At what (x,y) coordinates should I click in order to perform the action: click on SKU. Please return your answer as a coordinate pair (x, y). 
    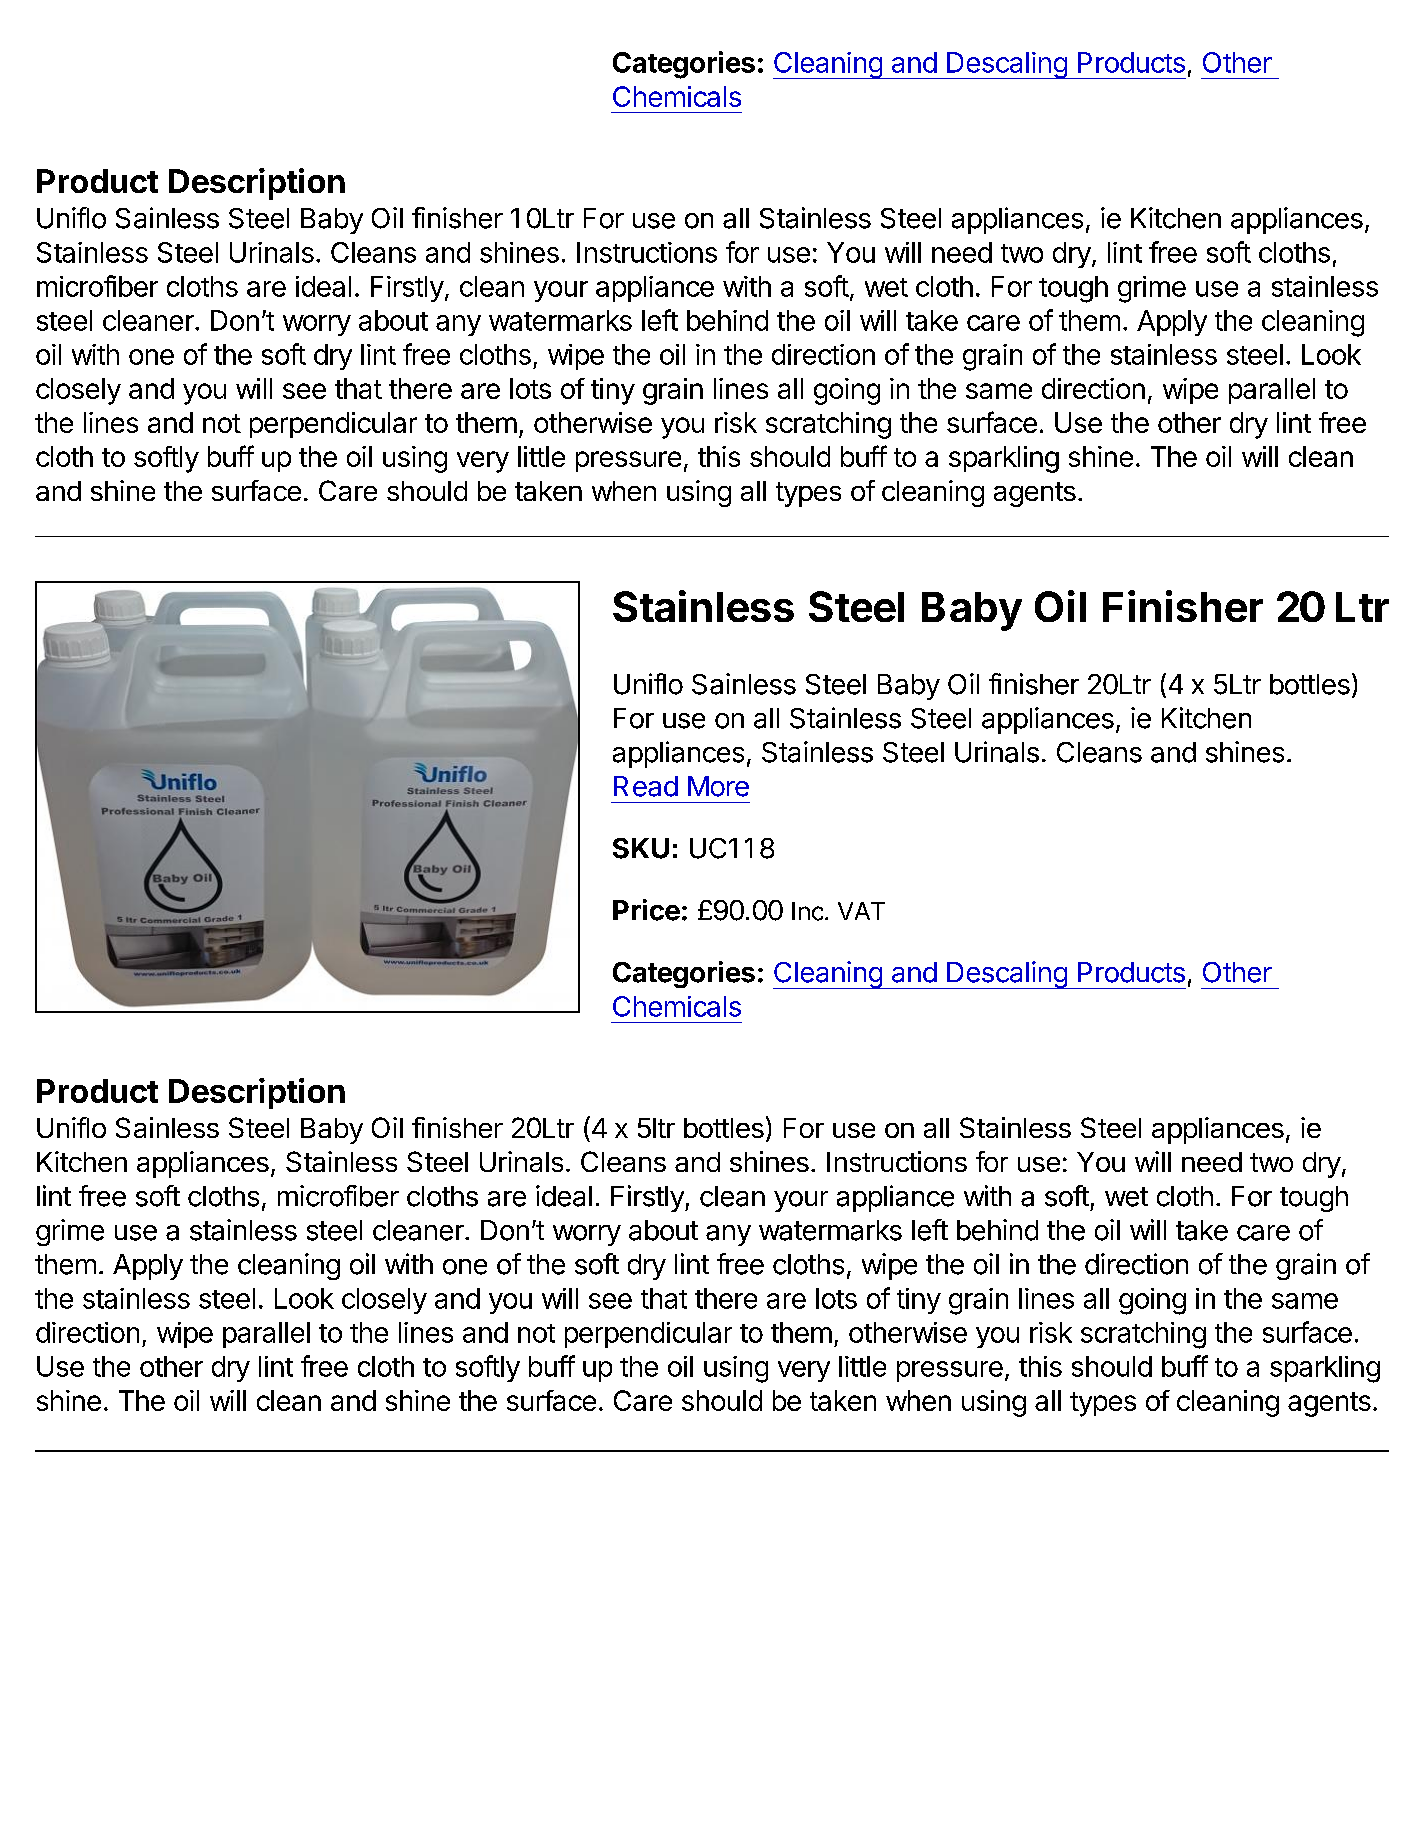
    Looking at the image, I should click on (641, 848).
